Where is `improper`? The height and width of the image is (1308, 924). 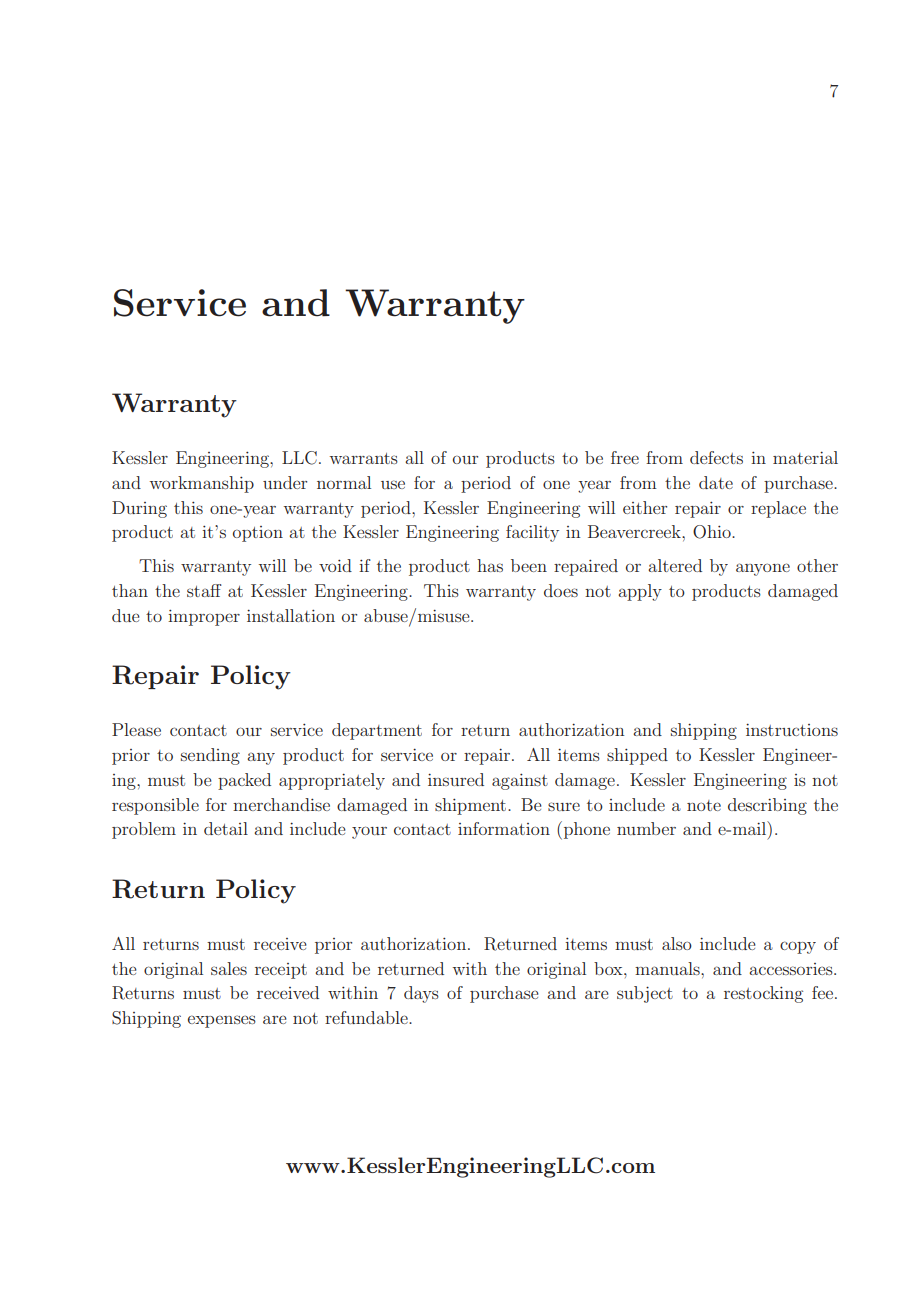
improper is located at coordinates (204, 617).
